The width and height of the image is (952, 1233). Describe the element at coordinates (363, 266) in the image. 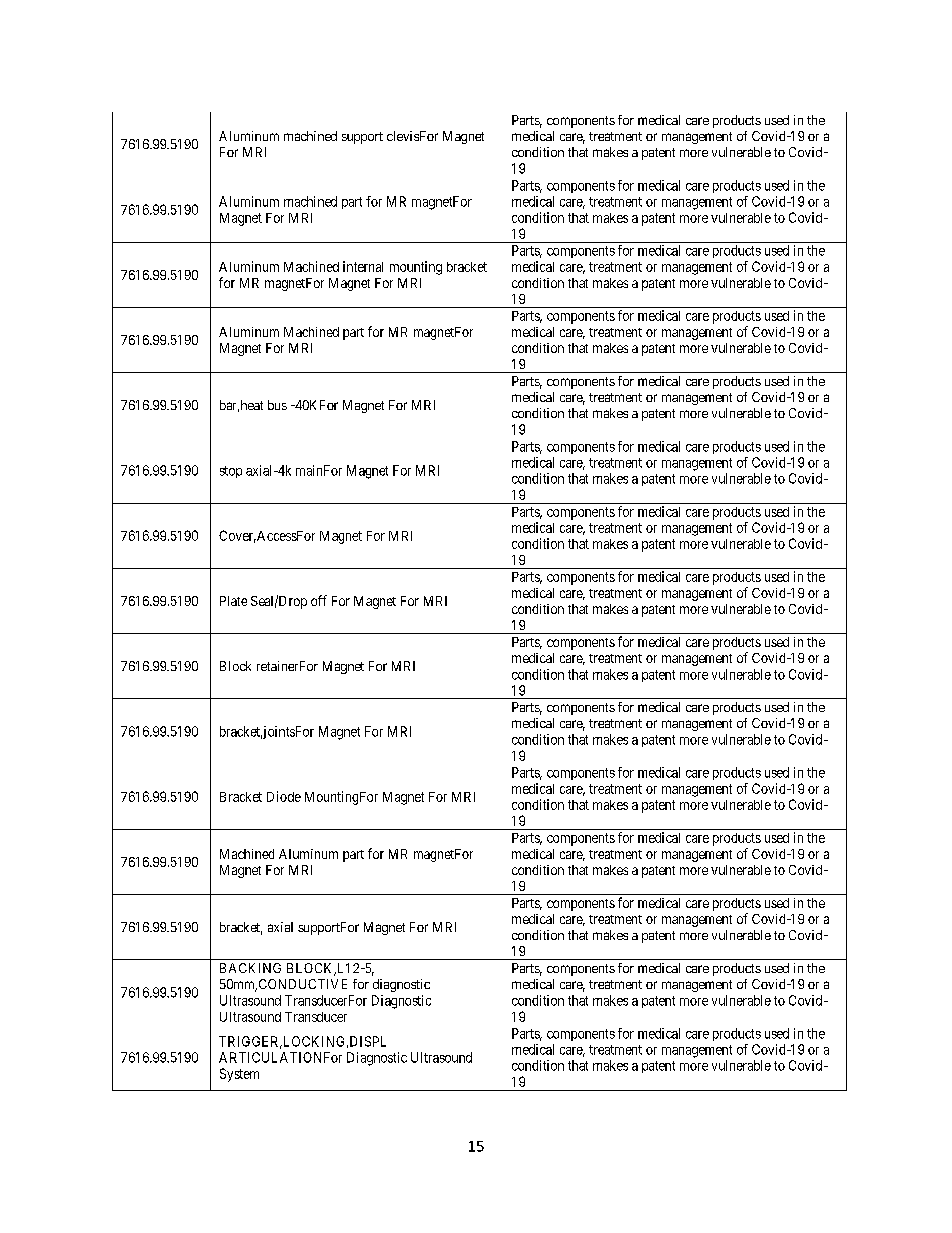

I see `internal` at that location.
